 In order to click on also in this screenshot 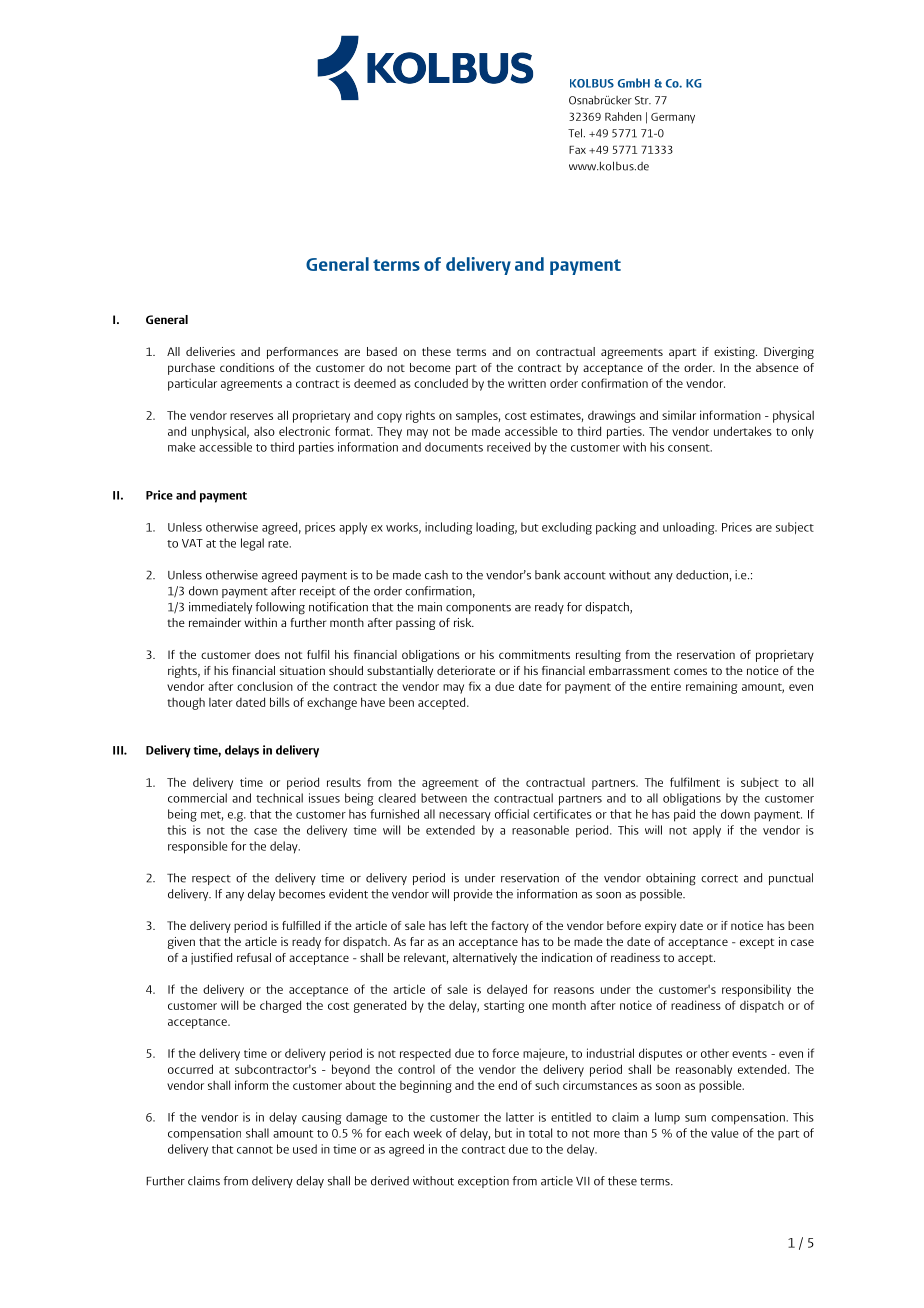, I will do `click(264, 431)`.
